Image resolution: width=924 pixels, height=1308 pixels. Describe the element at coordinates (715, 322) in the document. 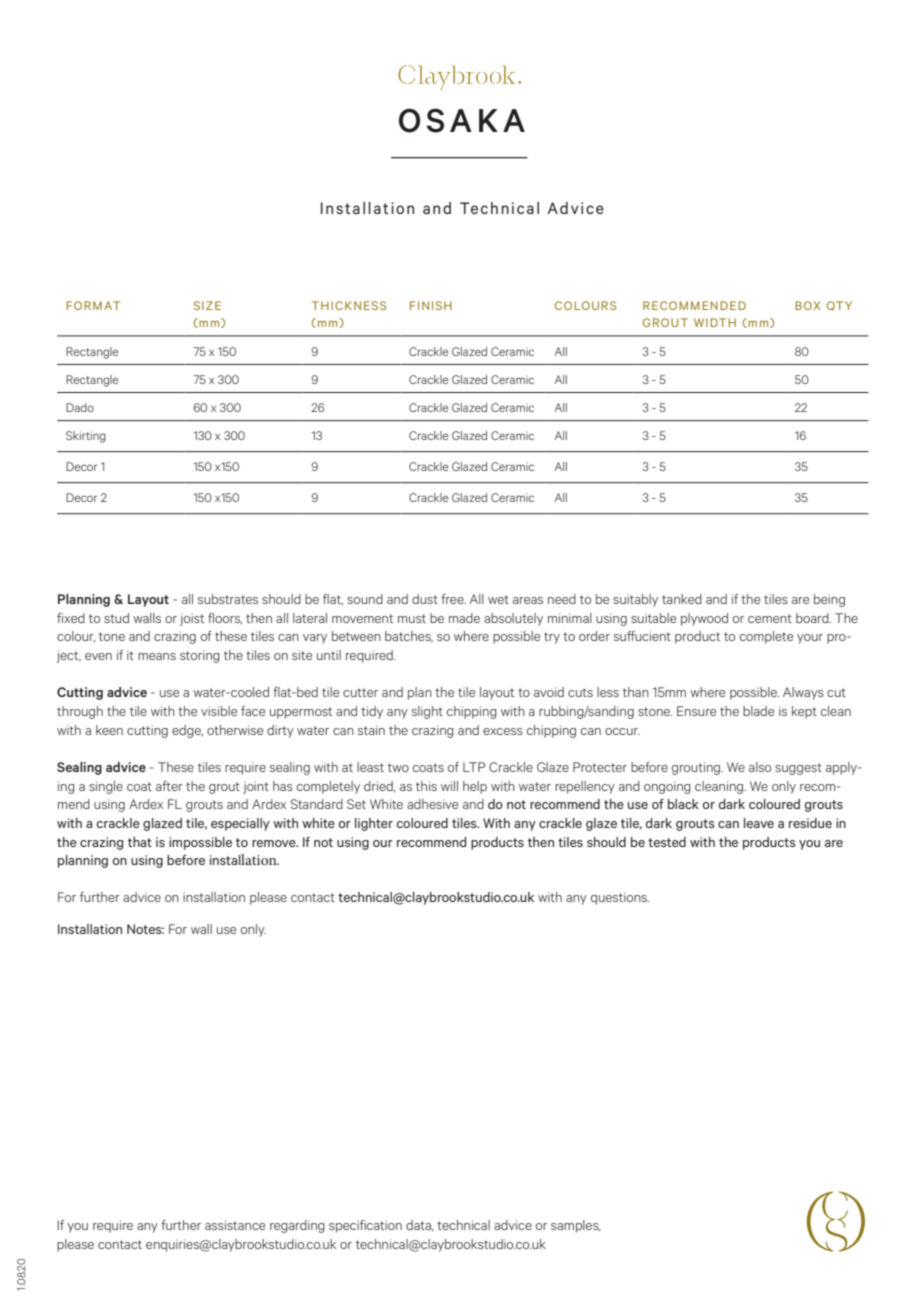

I see `WIDTH` at that location.
